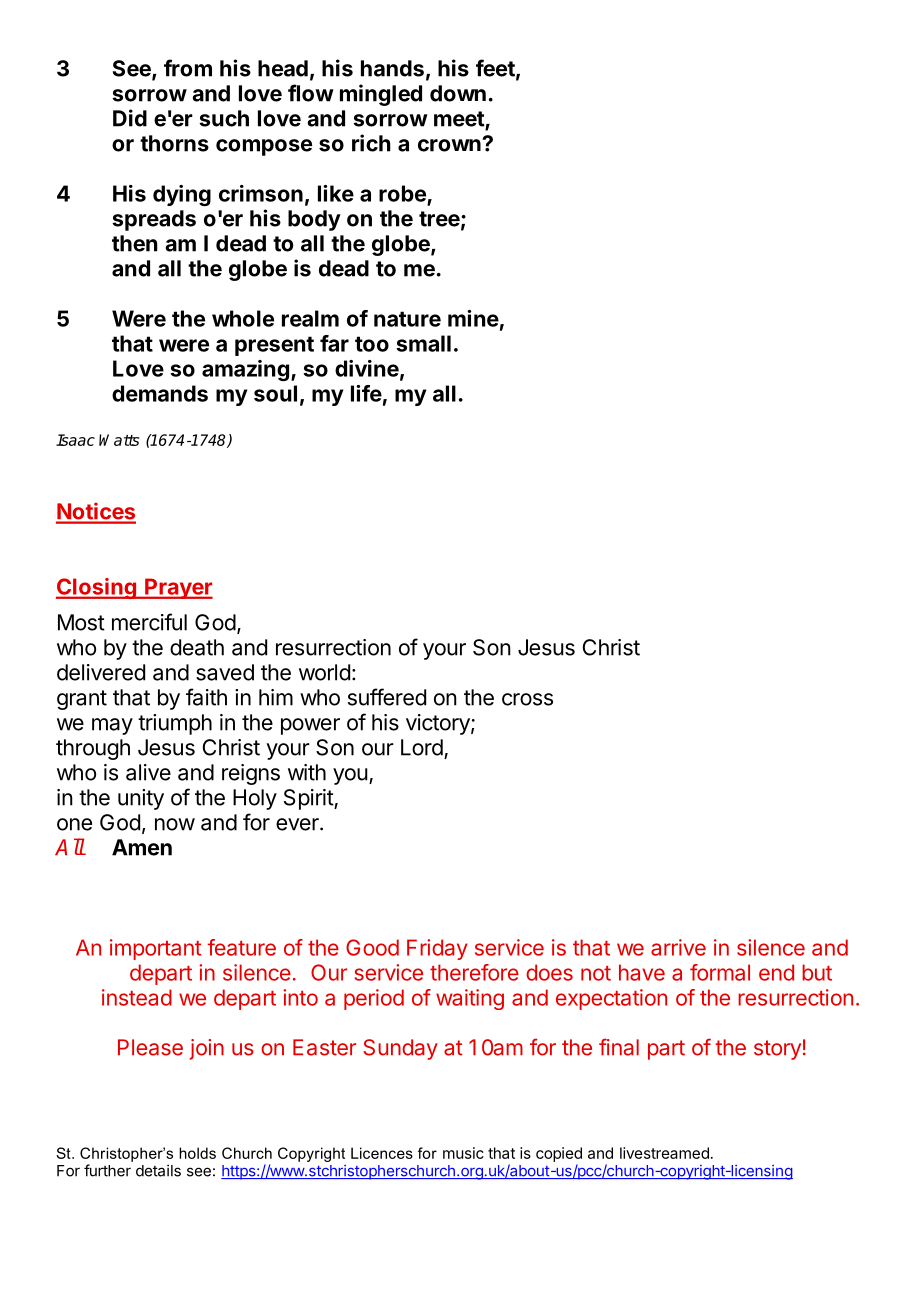 This page has height=1308, width=924. Describe the element at coordinates (527, 699) in the page. I see `cross` at that location.
